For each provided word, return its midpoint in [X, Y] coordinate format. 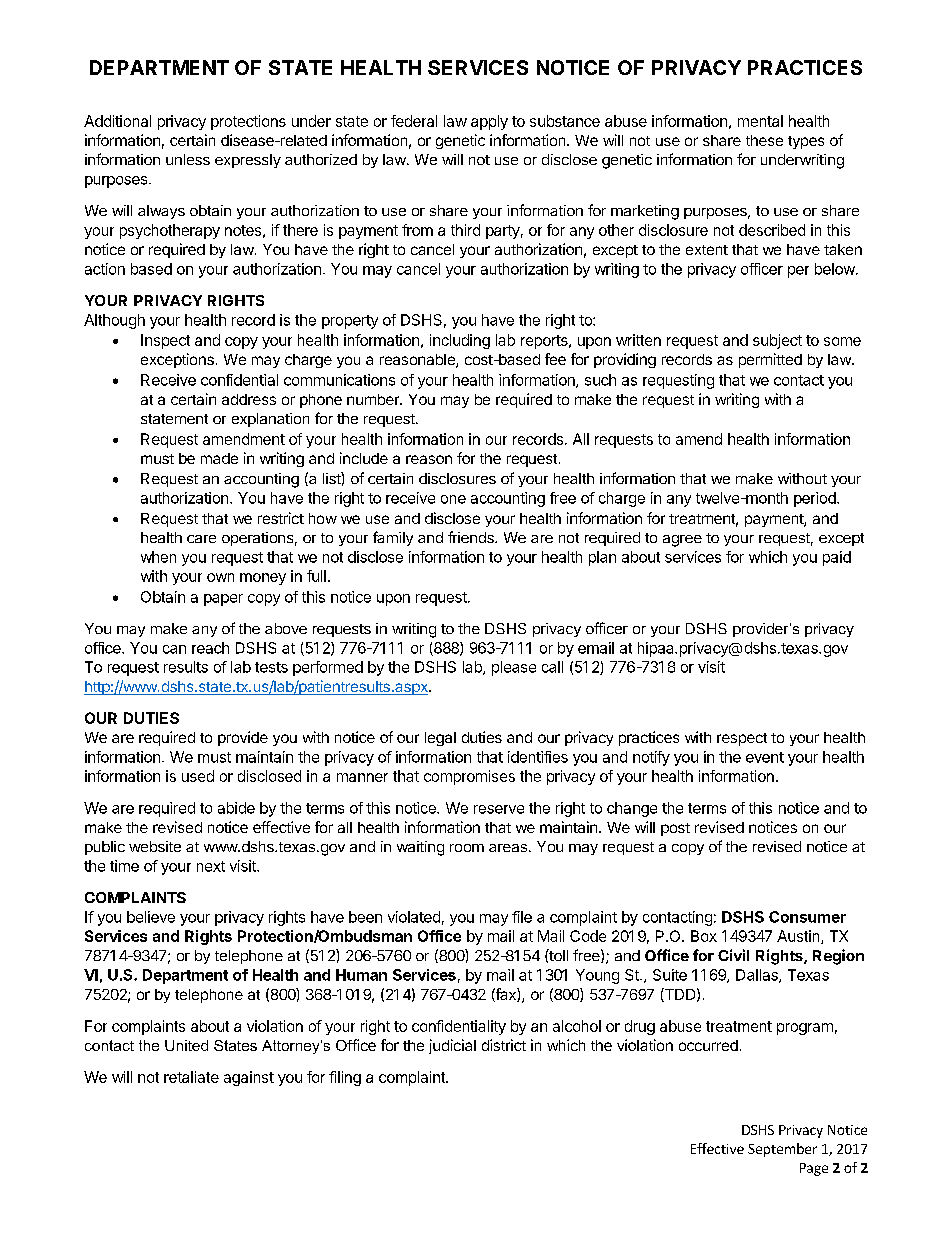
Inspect [165, 341]
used [198, 776]
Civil [733, 955]
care [201, 539]
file [522, 917]
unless [188, 159]
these [764, 140]
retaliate [191, 1077]
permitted [770, 360]
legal [440, 739]
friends [472, 537]
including [460, 341]
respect [742, 739]
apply [489, 122]
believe [151, 917]
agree [682, 541]
